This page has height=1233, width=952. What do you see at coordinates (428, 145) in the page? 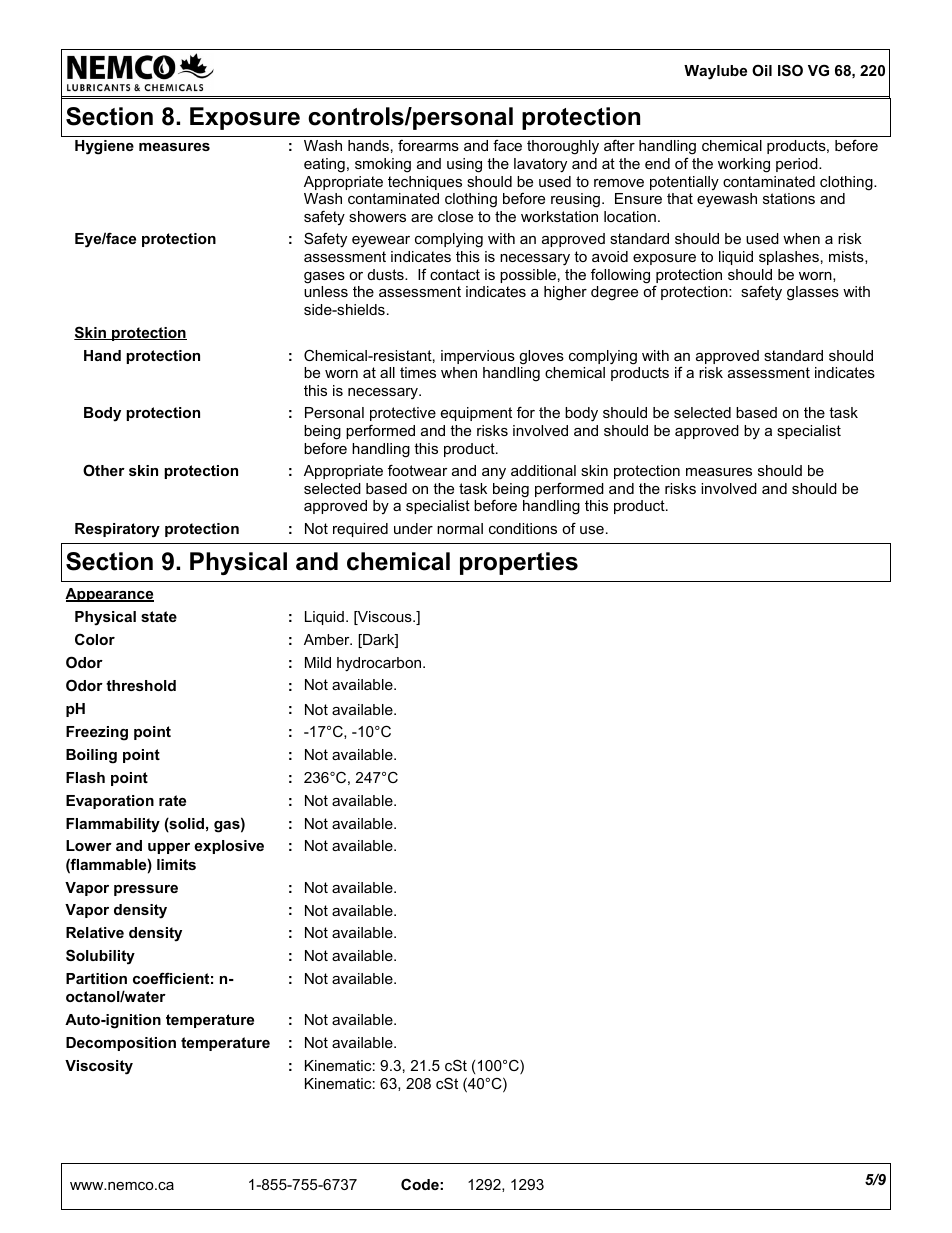
I see `forearms` at bounding box center [428, 145].
